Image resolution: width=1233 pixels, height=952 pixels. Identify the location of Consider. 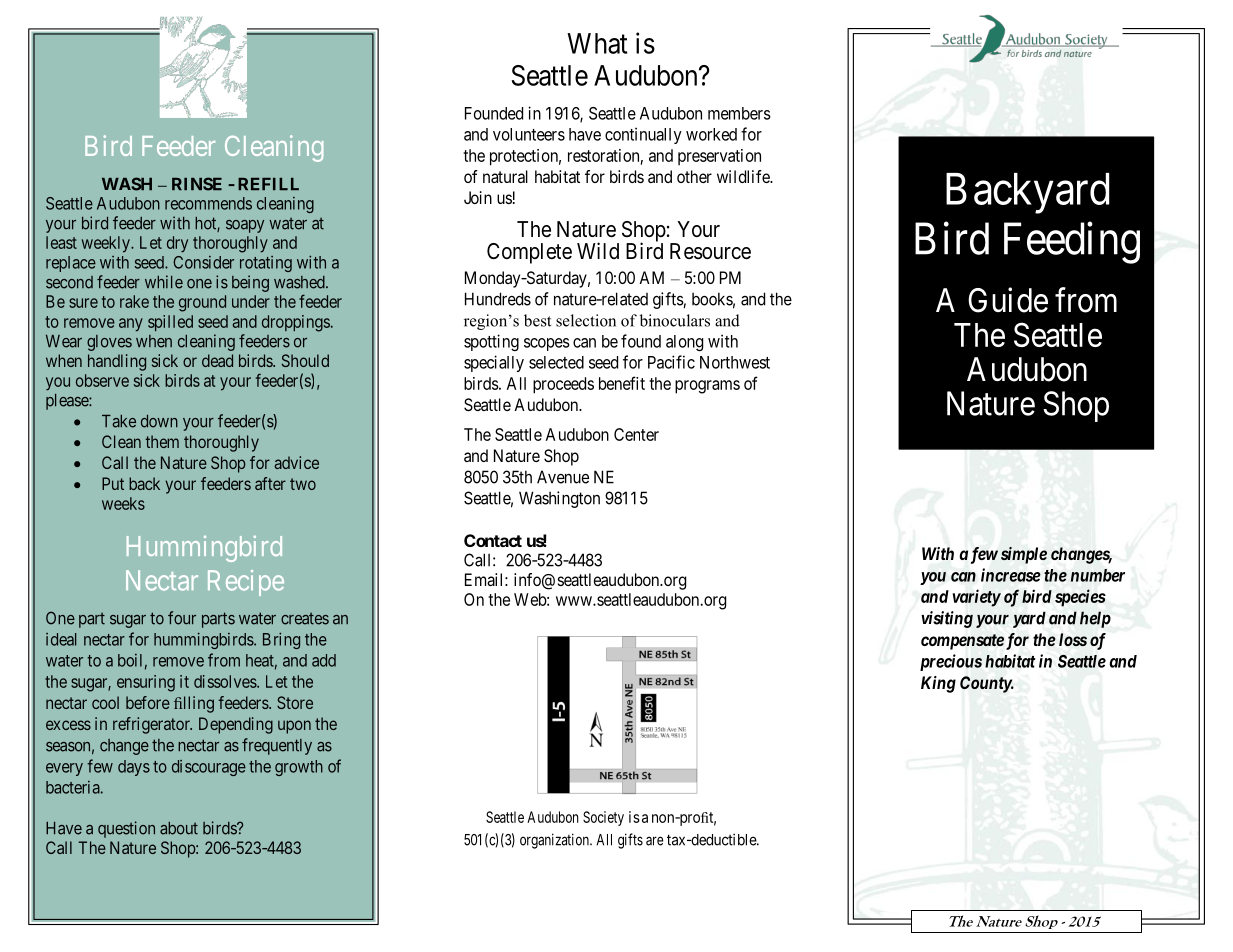
(203, 262).
